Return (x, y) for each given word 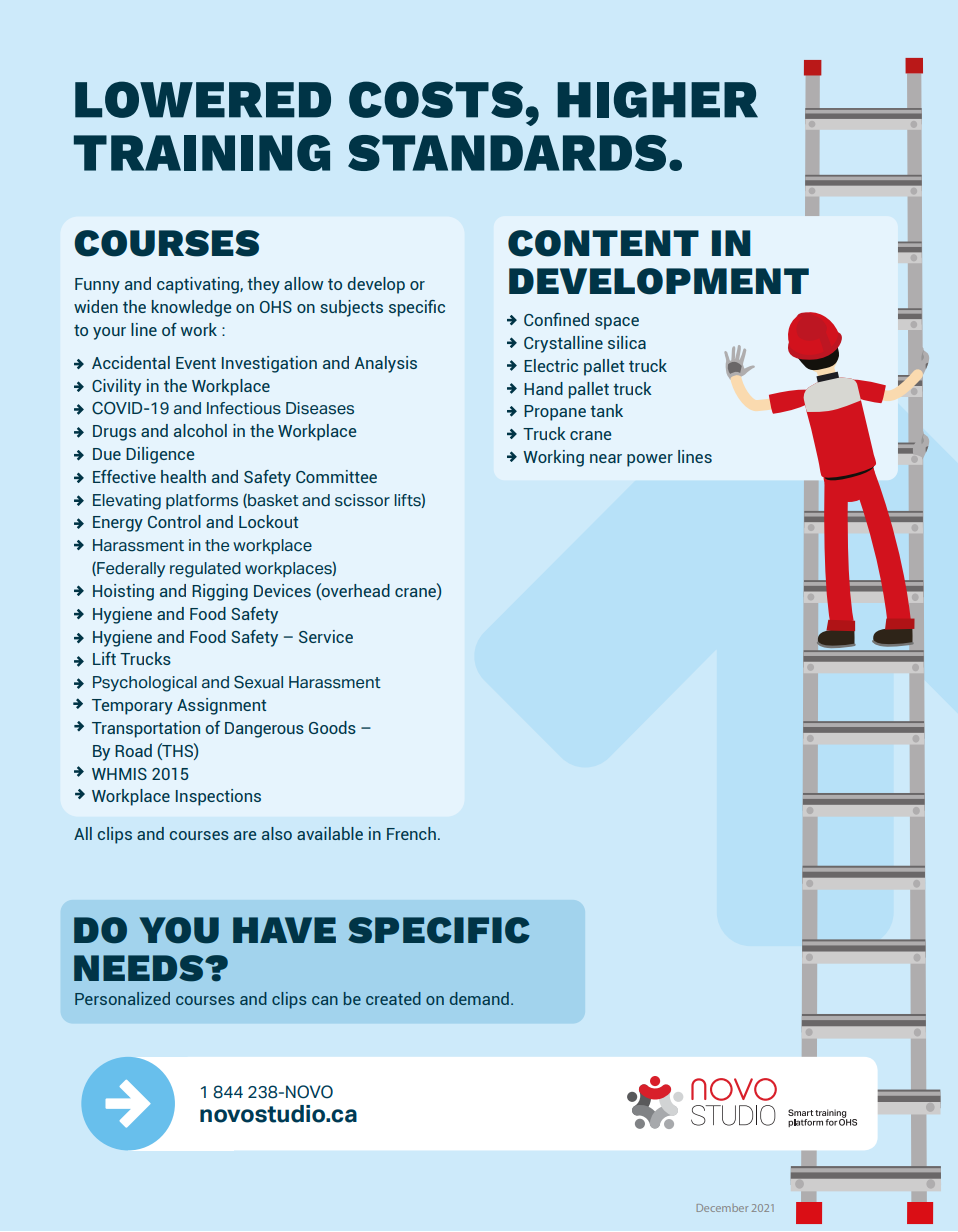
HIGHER (657, 99)
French (411, 833)
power (650, 460)
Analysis (386, 364)
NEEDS (140, 968)
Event (196, 363)
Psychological (145, 684)
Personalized (122, 998)
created (393, 998)
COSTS (436, 99)
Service (326, 636)
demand (479, 998)
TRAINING (202, 153)
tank (606, 410)
